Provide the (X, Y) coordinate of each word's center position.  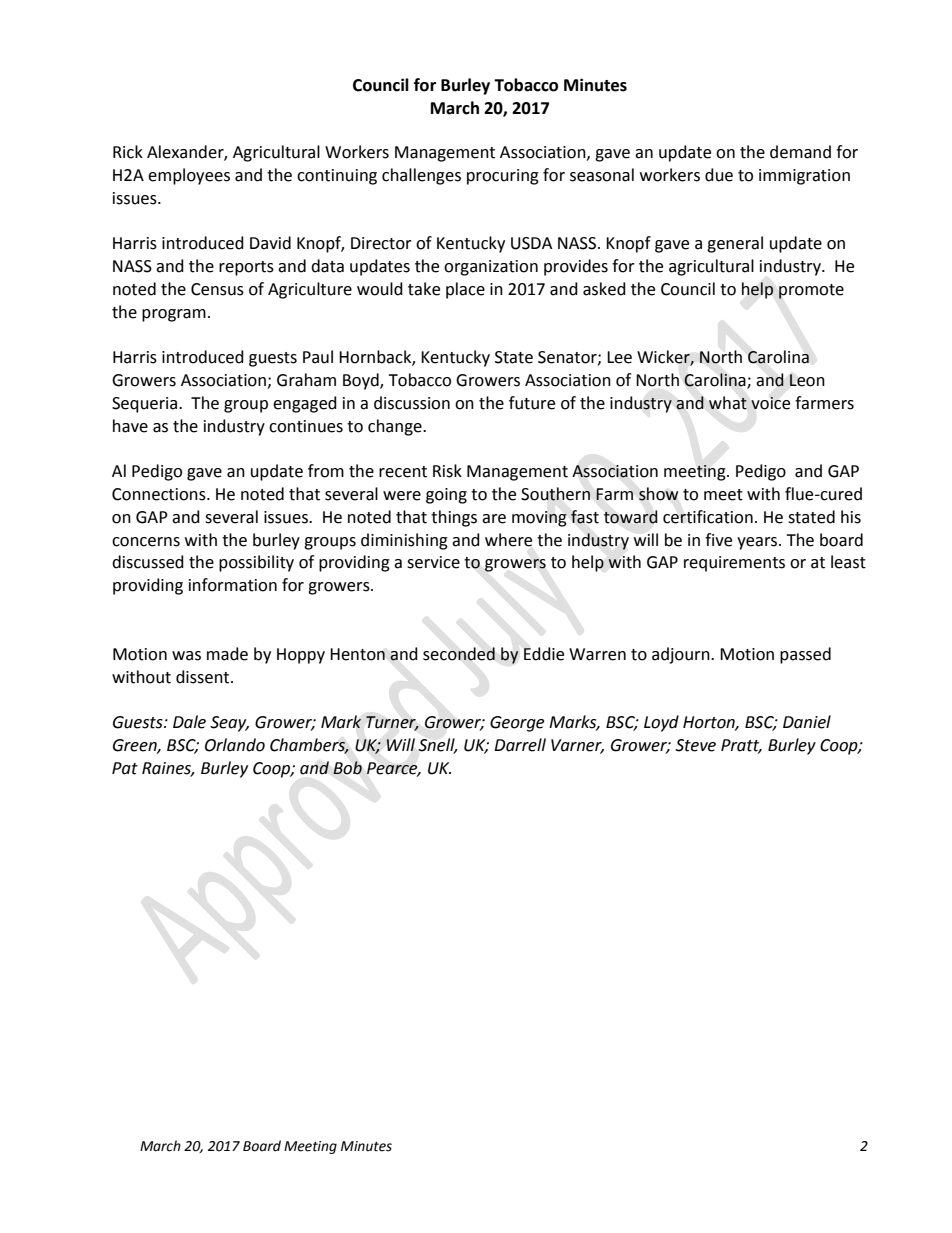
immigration (804, 177)
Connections (160, 494)
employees (189, 176)
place (465, 290)
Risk (447, 471)
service (433, 562)
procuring (503, 177)
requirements (734, 564)
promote (811, 291)
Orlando (235, 745)
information (233, 585)
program (174, 315)
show (658, 494)
